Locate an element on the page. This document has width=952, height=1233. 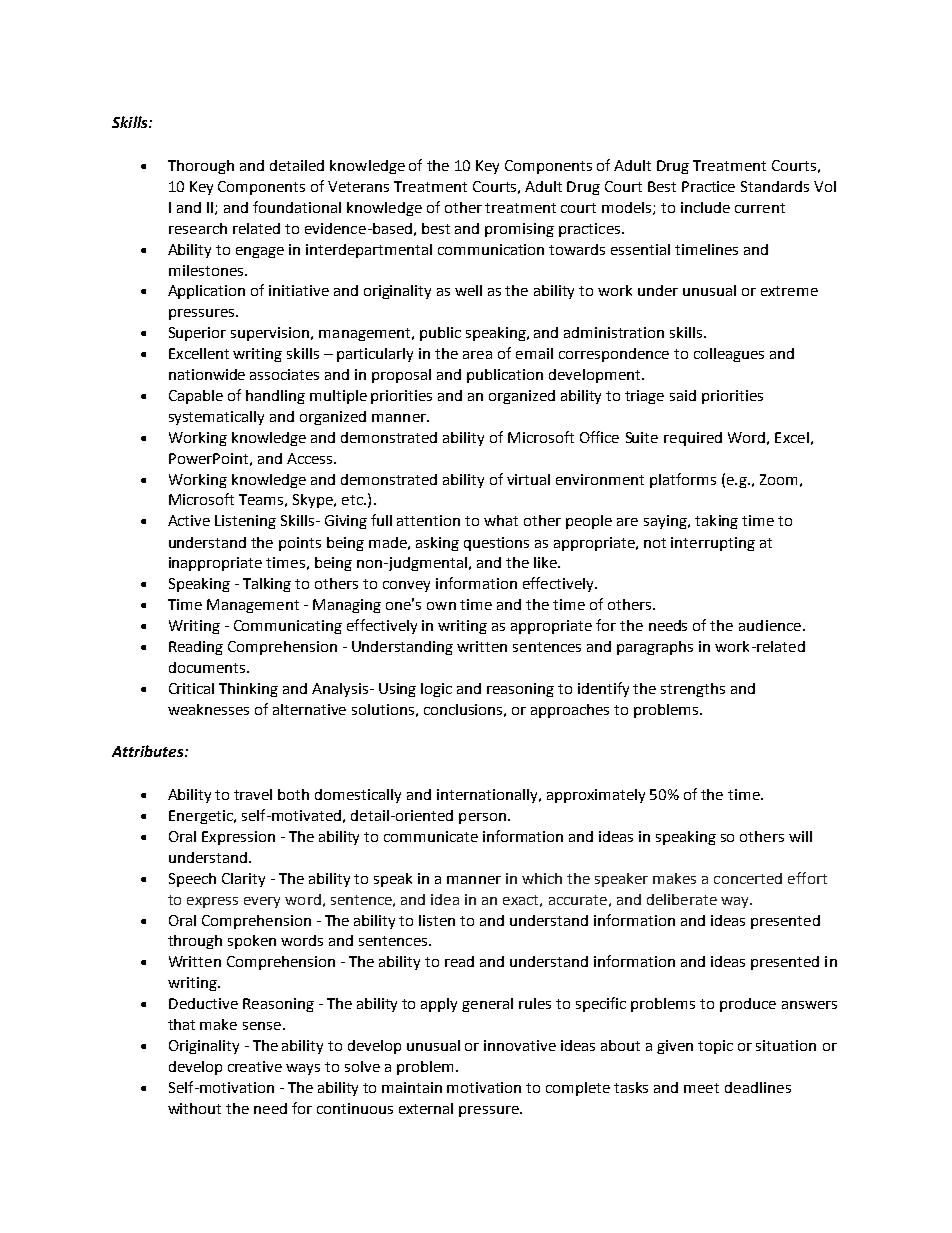
audience is located at coordinates (771, 625).
